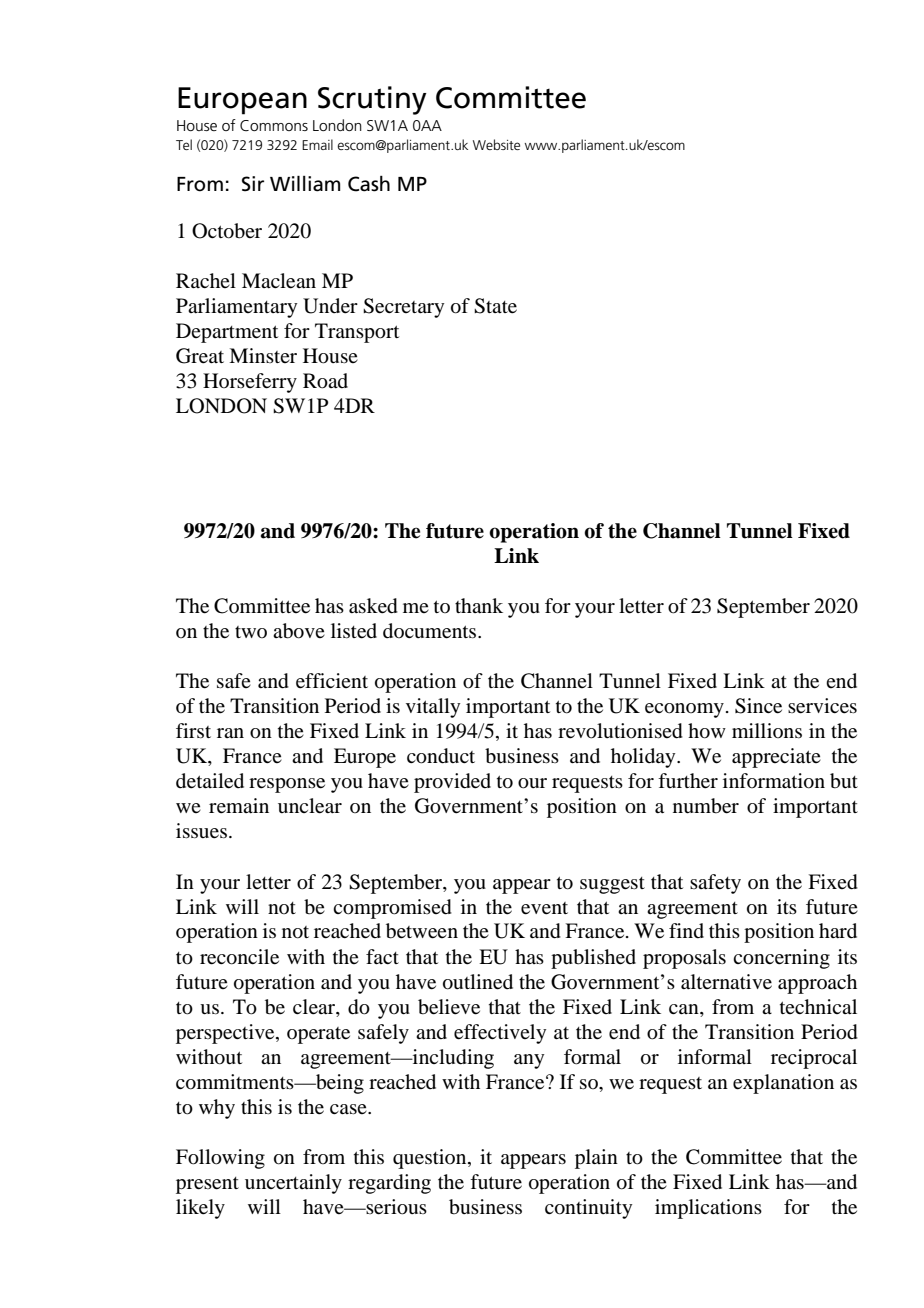 The width and height of the document is (924, 1308). Describe the element at coordinates (239, 957) in the document. I see `reconcile` at that location.
